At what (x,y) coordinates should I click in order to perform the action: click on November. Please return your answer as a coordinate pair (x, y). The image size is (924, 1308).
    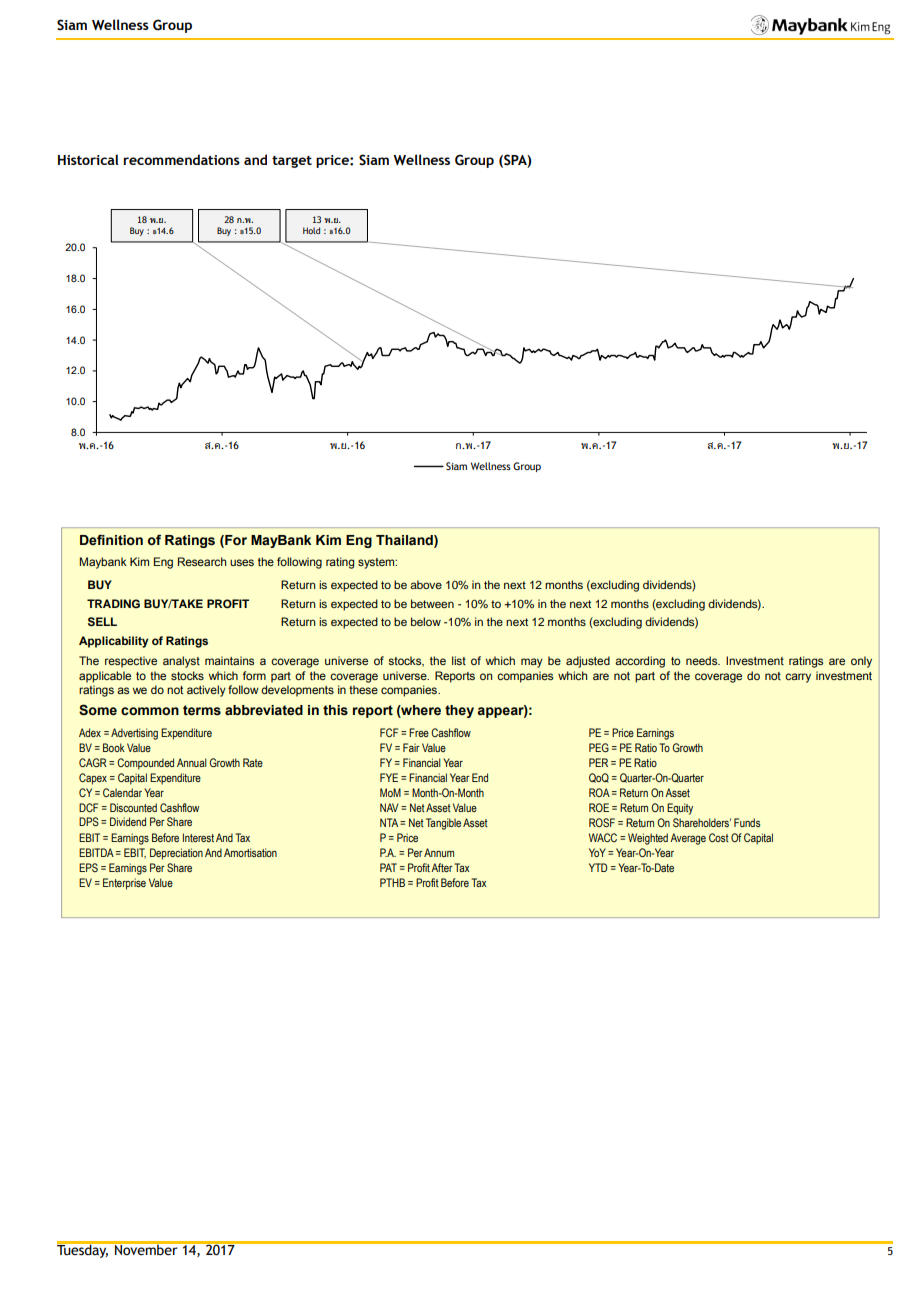
    Looking at the image, I should click on (146, 1249).
